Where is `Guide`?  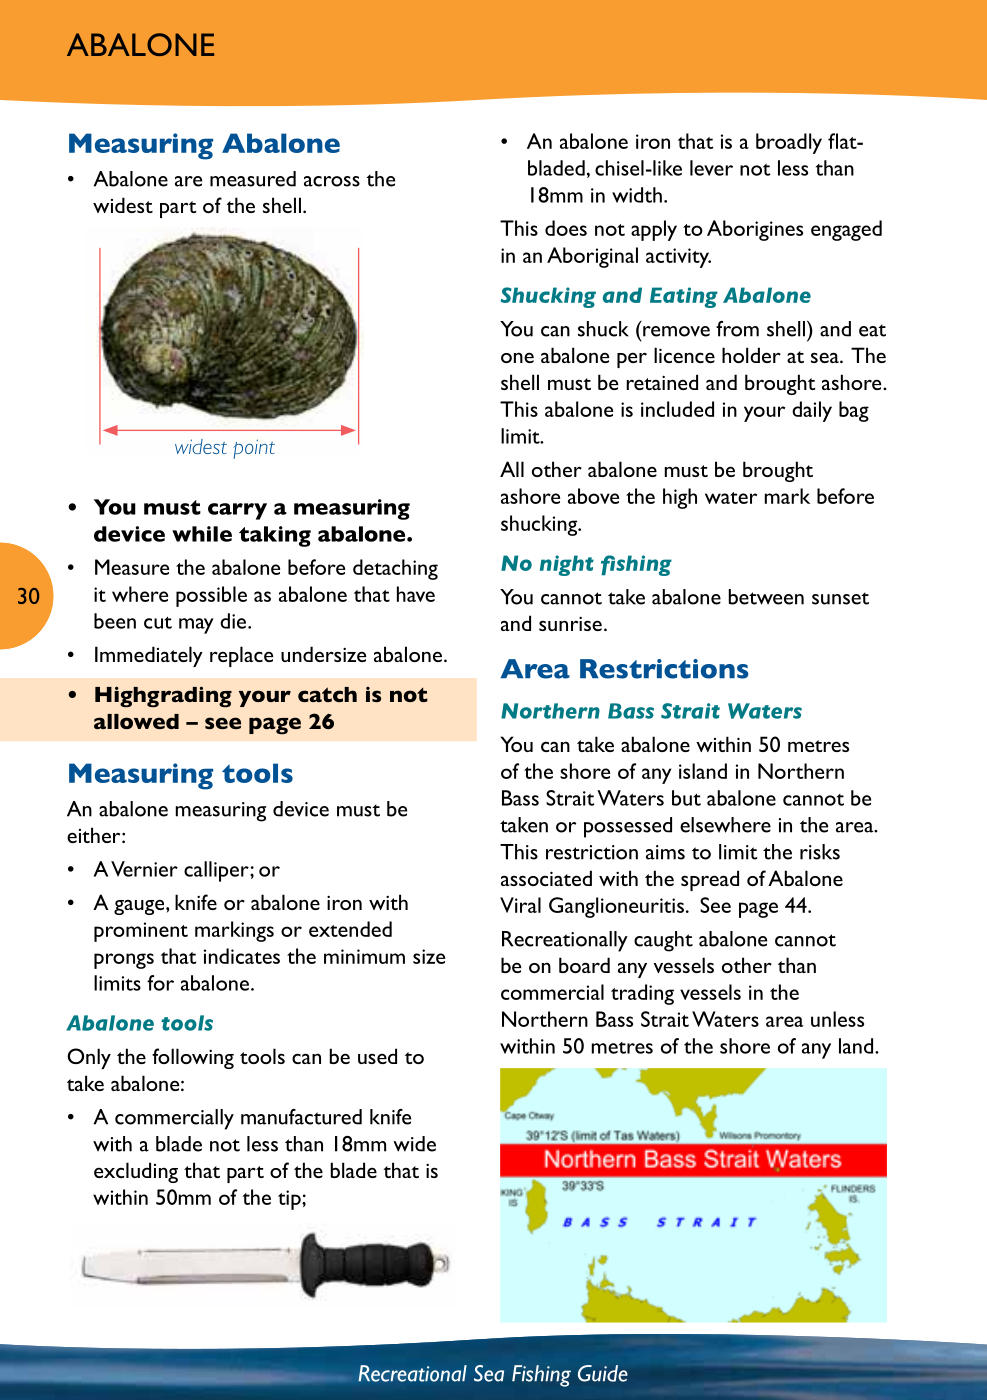 Guide is located at coordinates (603, 1373).
